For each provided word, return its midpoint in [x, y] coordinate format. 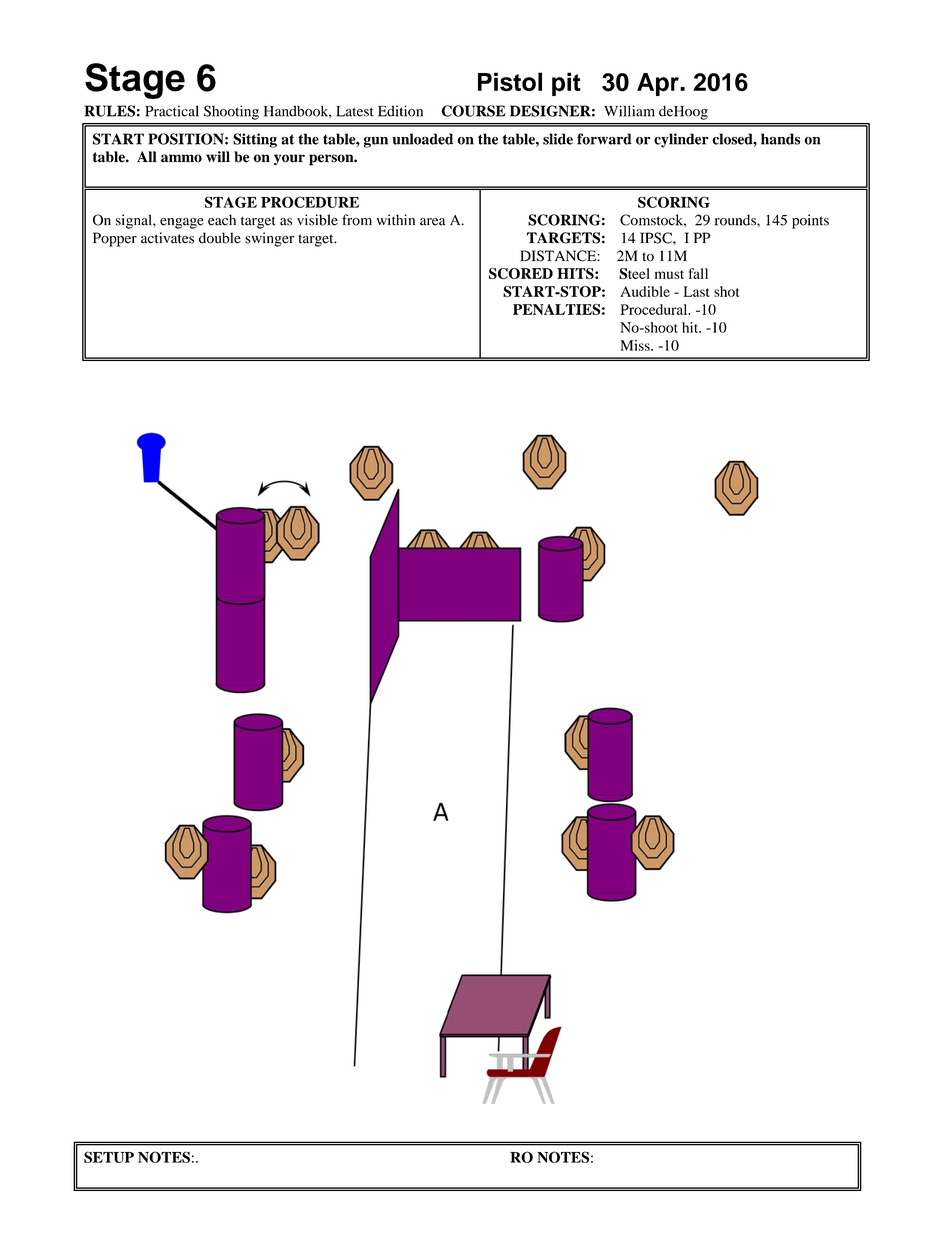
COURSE [473, 111]
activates [167, 238]
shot [726, 291]
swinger [269, 239]
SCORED [521, 273]
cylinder [681, 140]
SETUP [109, 1157]
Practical [172, 111]
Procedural [655, 309]
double [220, 238]
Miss [636, 345]
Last [697, 291]
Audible [645, 291]
